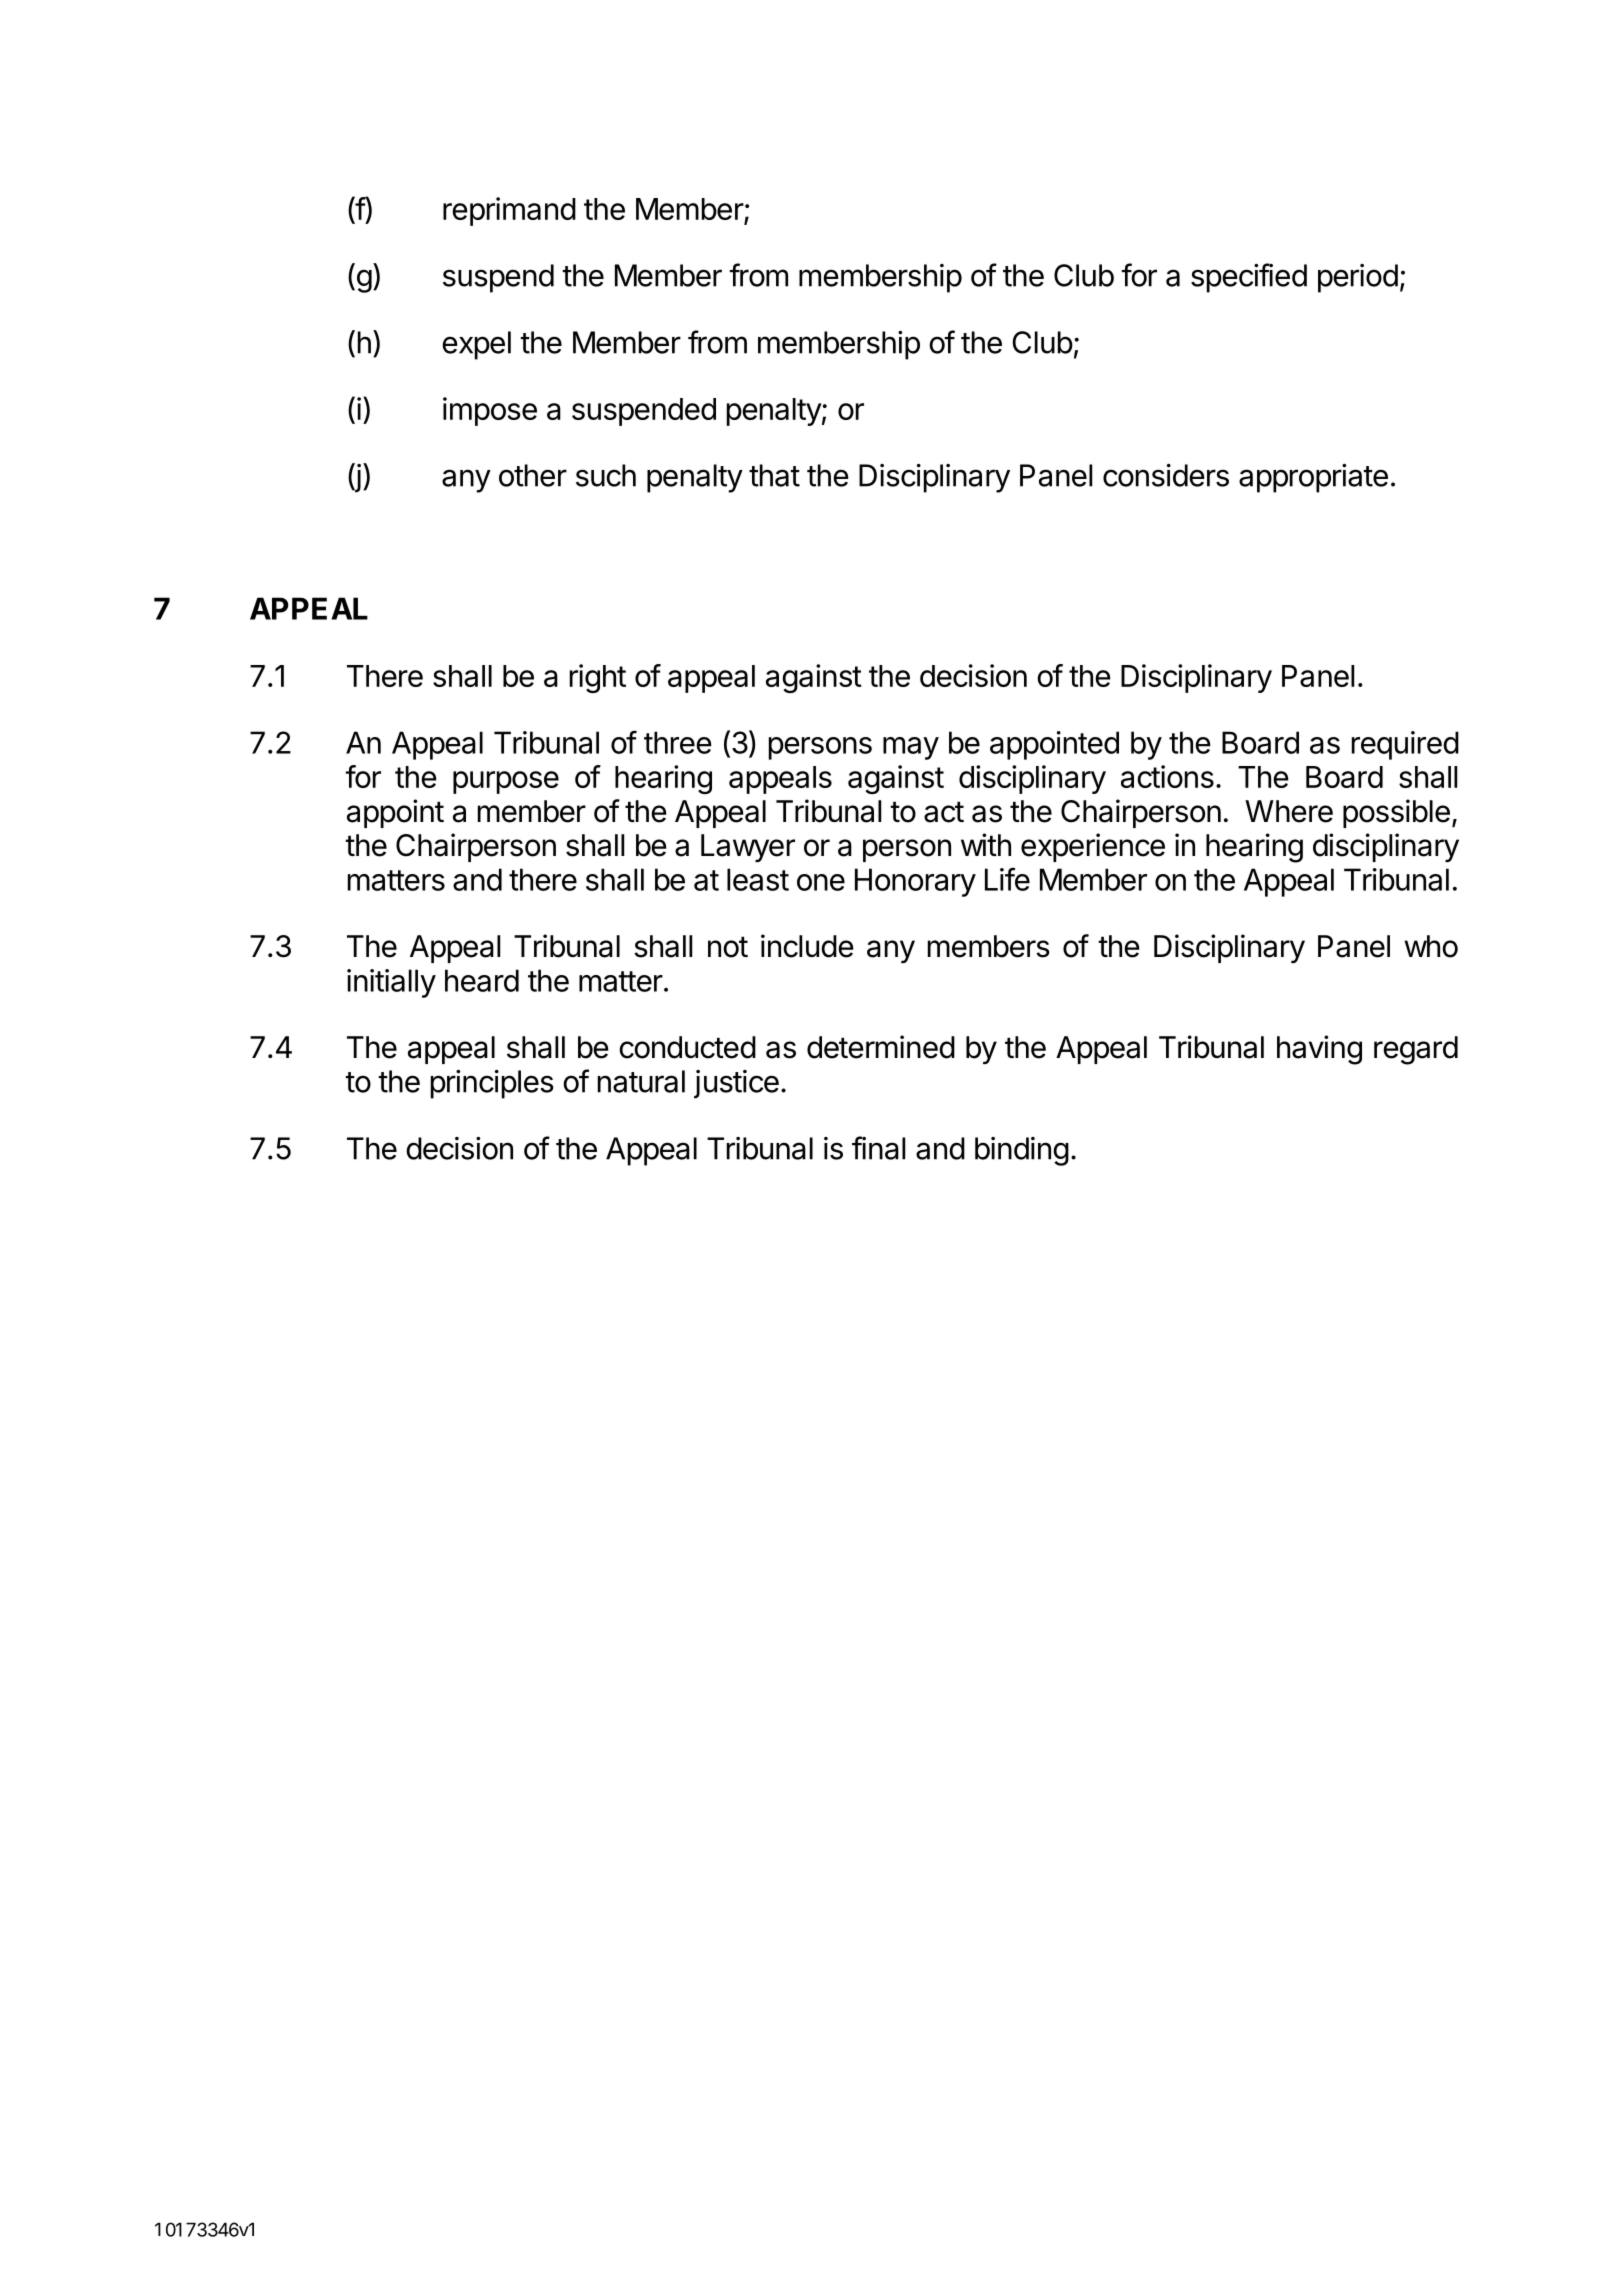 Image resolution: width=1612 pixels, height=2279 pixels. I want to click on who, so click(1431, 946).
